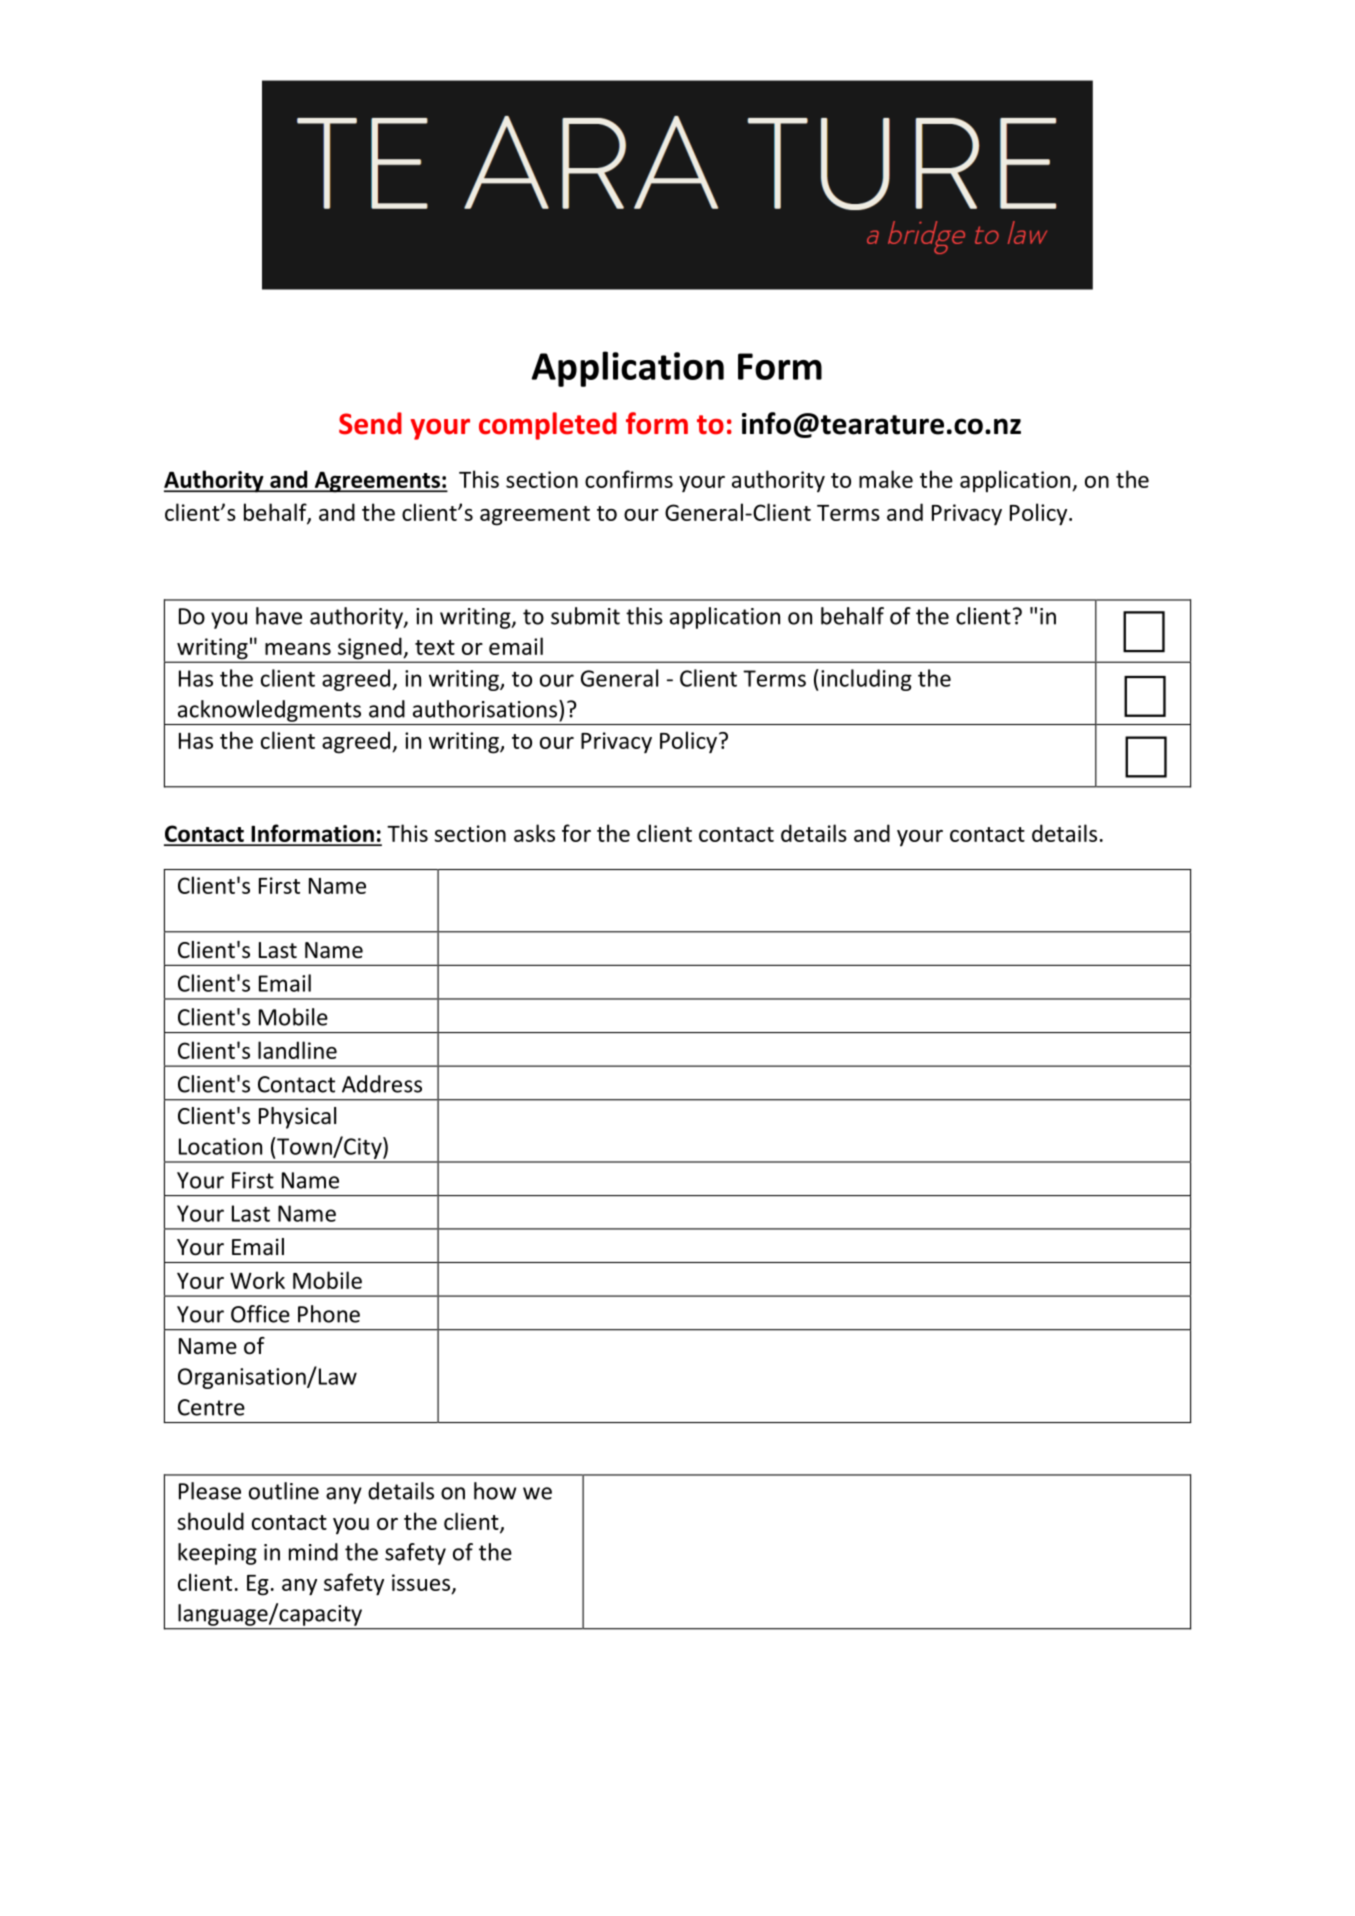  Describe the element at coordinates (534, 833) in the page. I see `asks` at that location.
